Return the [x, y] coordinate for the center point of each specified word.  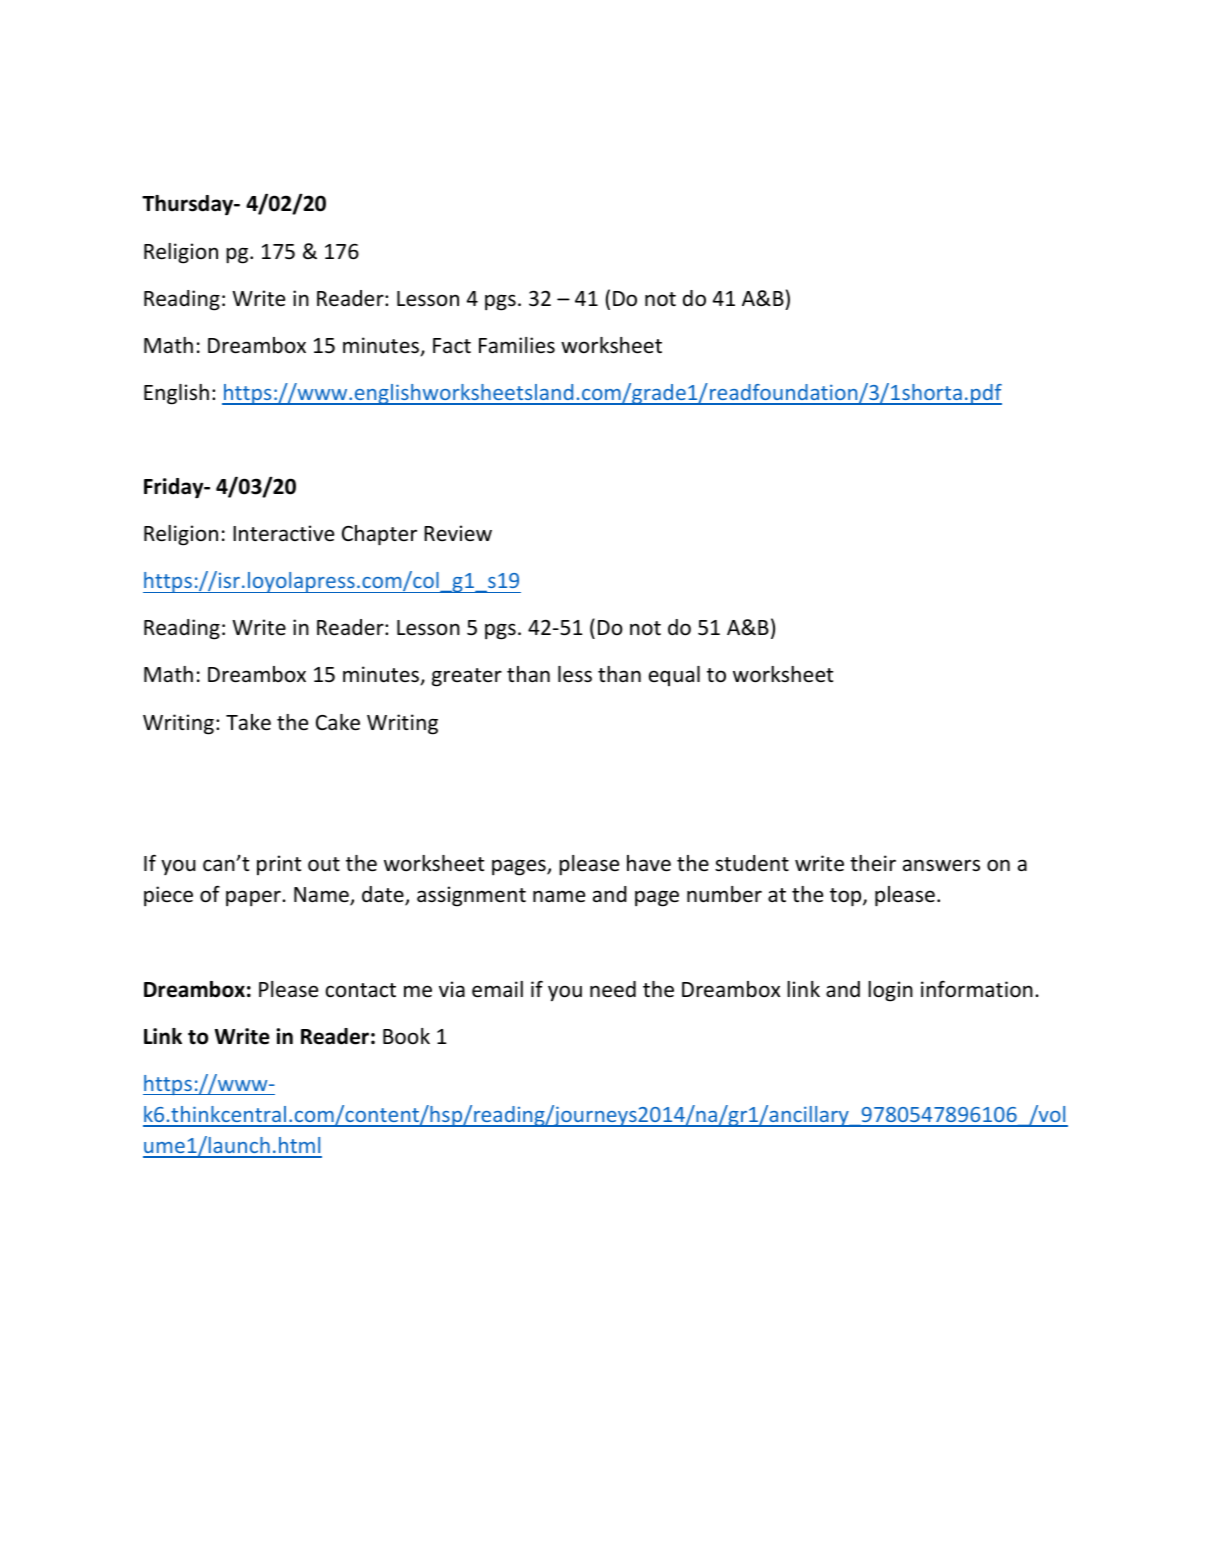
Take [248, 722]
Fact [452, 345]
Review [458, 533]
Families [517, 345]
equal [674, 676]
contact [361, 990]
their [873, 863]
